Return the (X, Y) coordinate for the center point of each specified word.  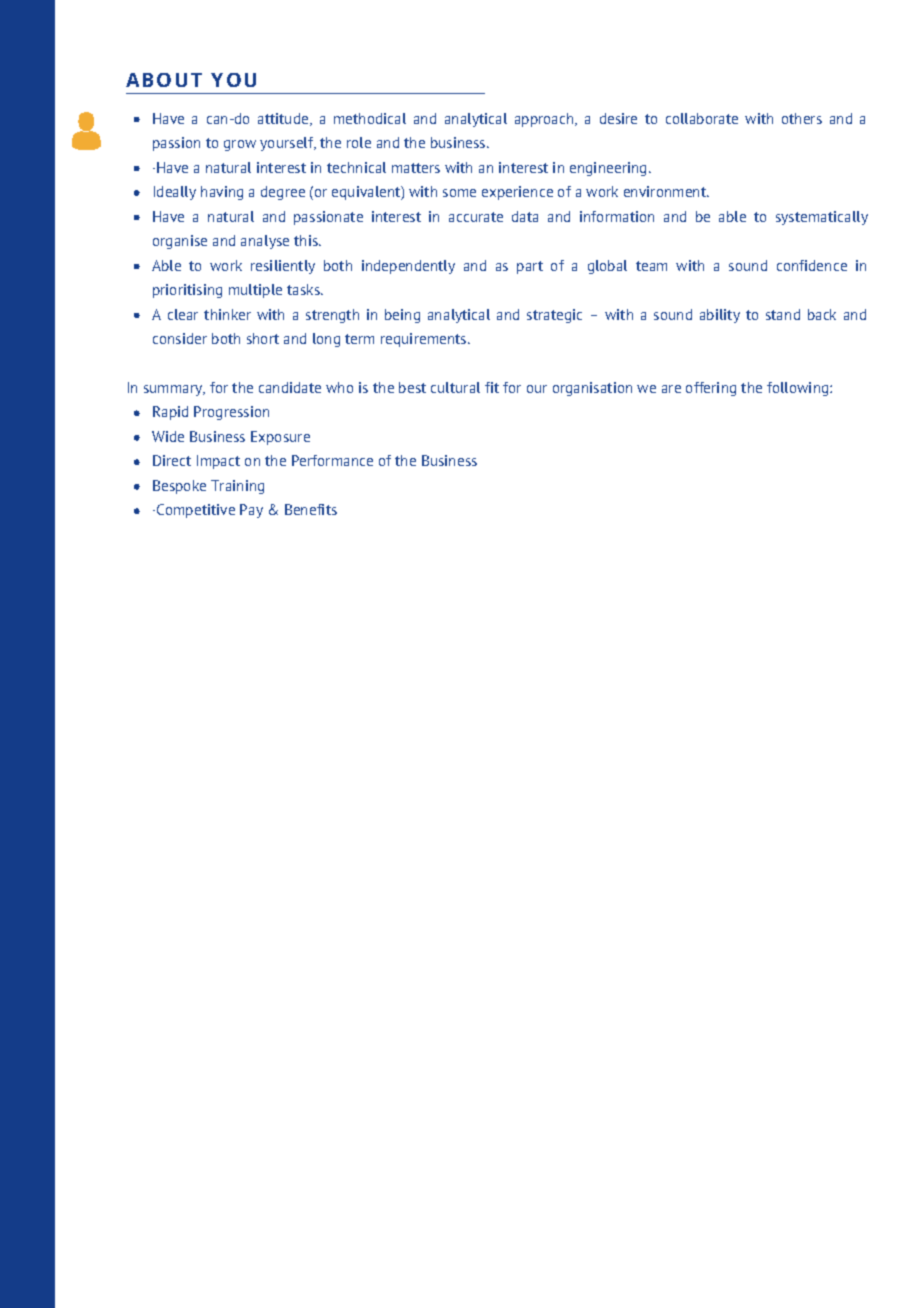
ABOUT (164, 80)
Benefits (311, 509)
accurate (476, 217)
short (263, 338)
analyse (265, 242)
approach (545, 120)
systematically (822, 218)
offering (711, 389)
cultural (455, 387)
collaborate (702, 118)
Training (237, 487)
